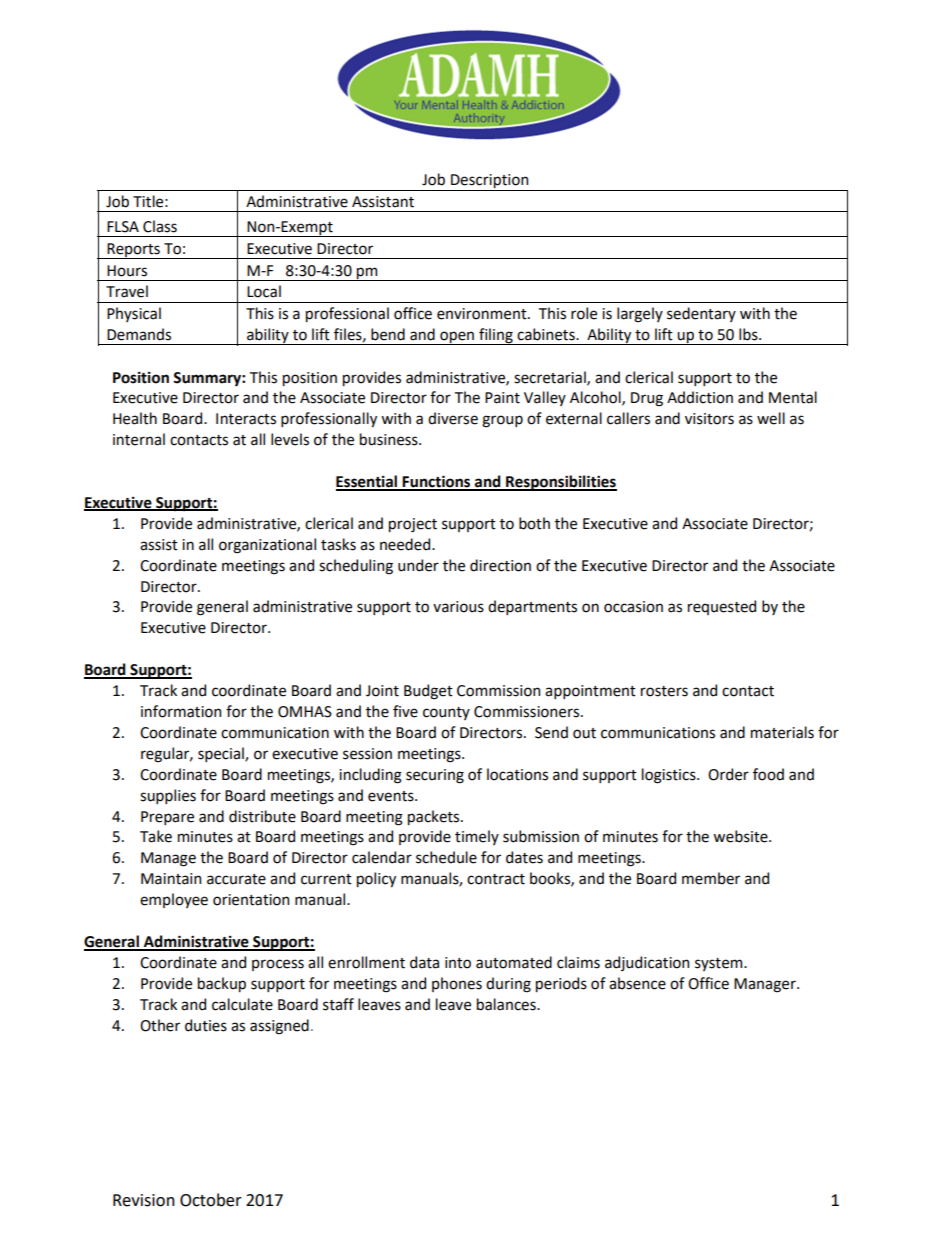  Describe the element at coordinates (637, 983) in the screenshot. I see `absence` at that location.
